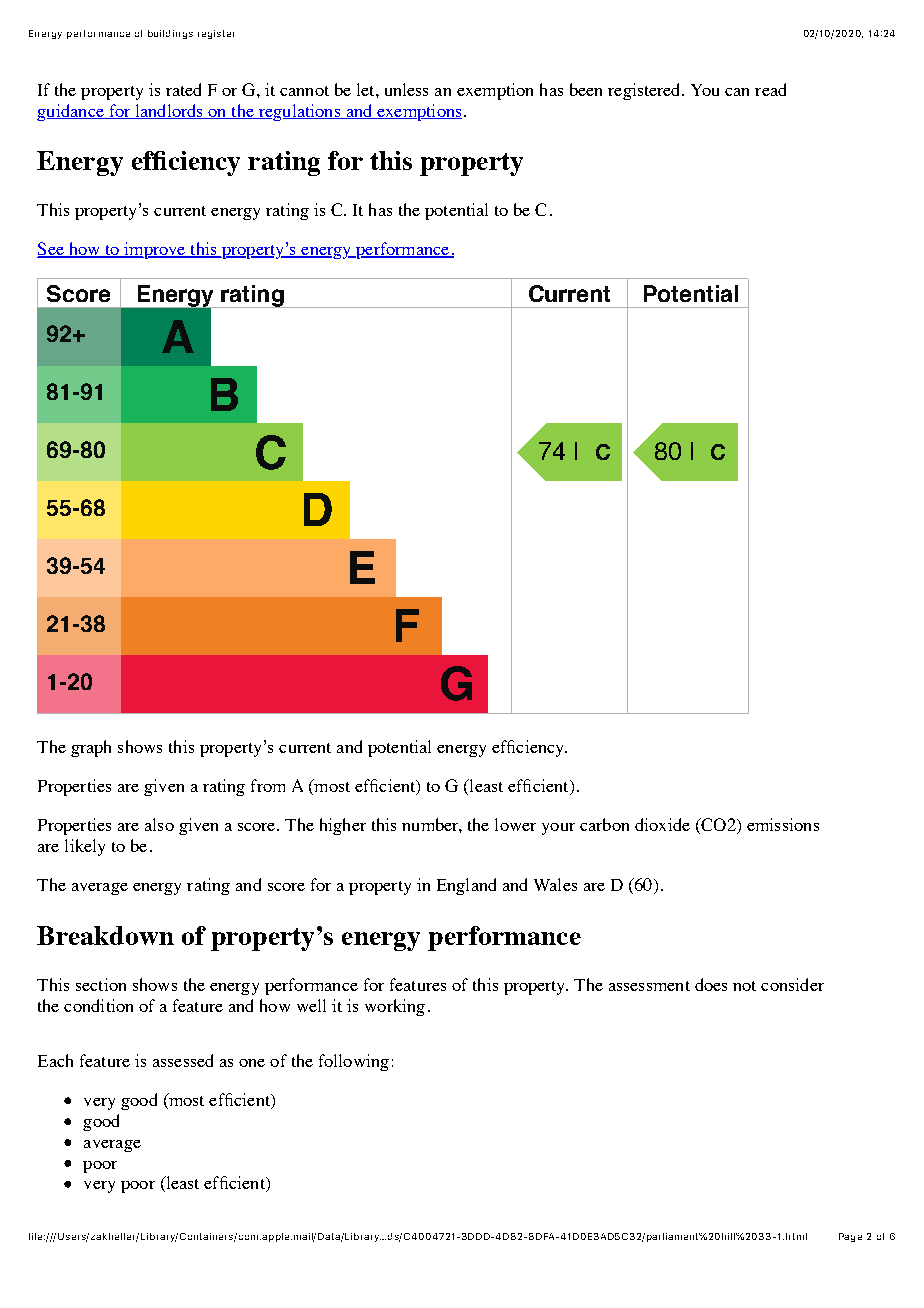 The width and height of the page is (924, 1308). What do you see at coordinates (770, 89) in the page?
I see `read` at bounding box center [770, 89].
